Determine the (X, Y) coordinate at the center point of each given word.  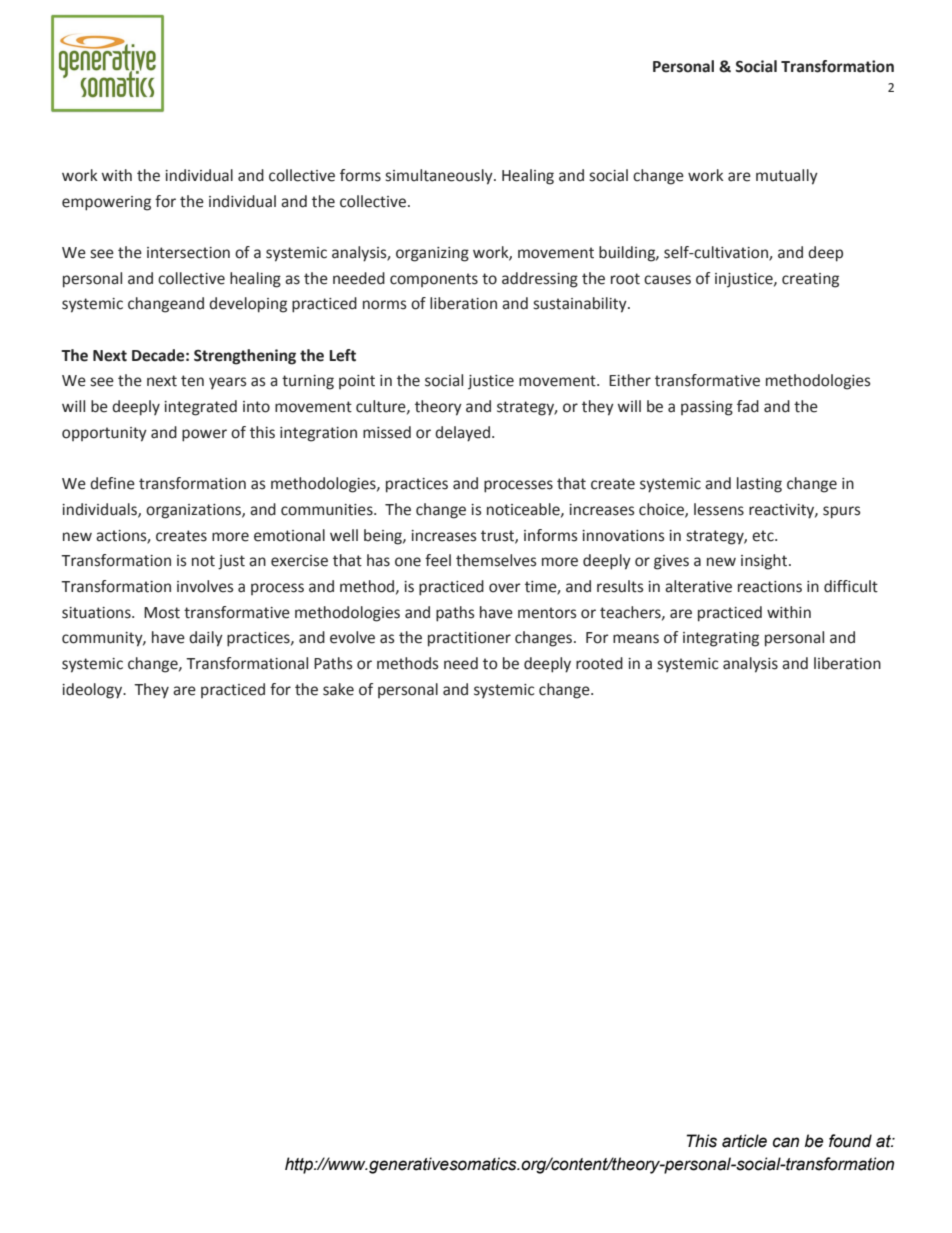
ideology (93, 691)
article (744, 1141)
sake (338, 689)
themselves (496, 560)
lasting (759, 485)
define (112, 483)
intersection (188, 253)
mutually (787, 177)
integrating (721, 639)
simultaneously (440, 177)
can (786, 1142)
